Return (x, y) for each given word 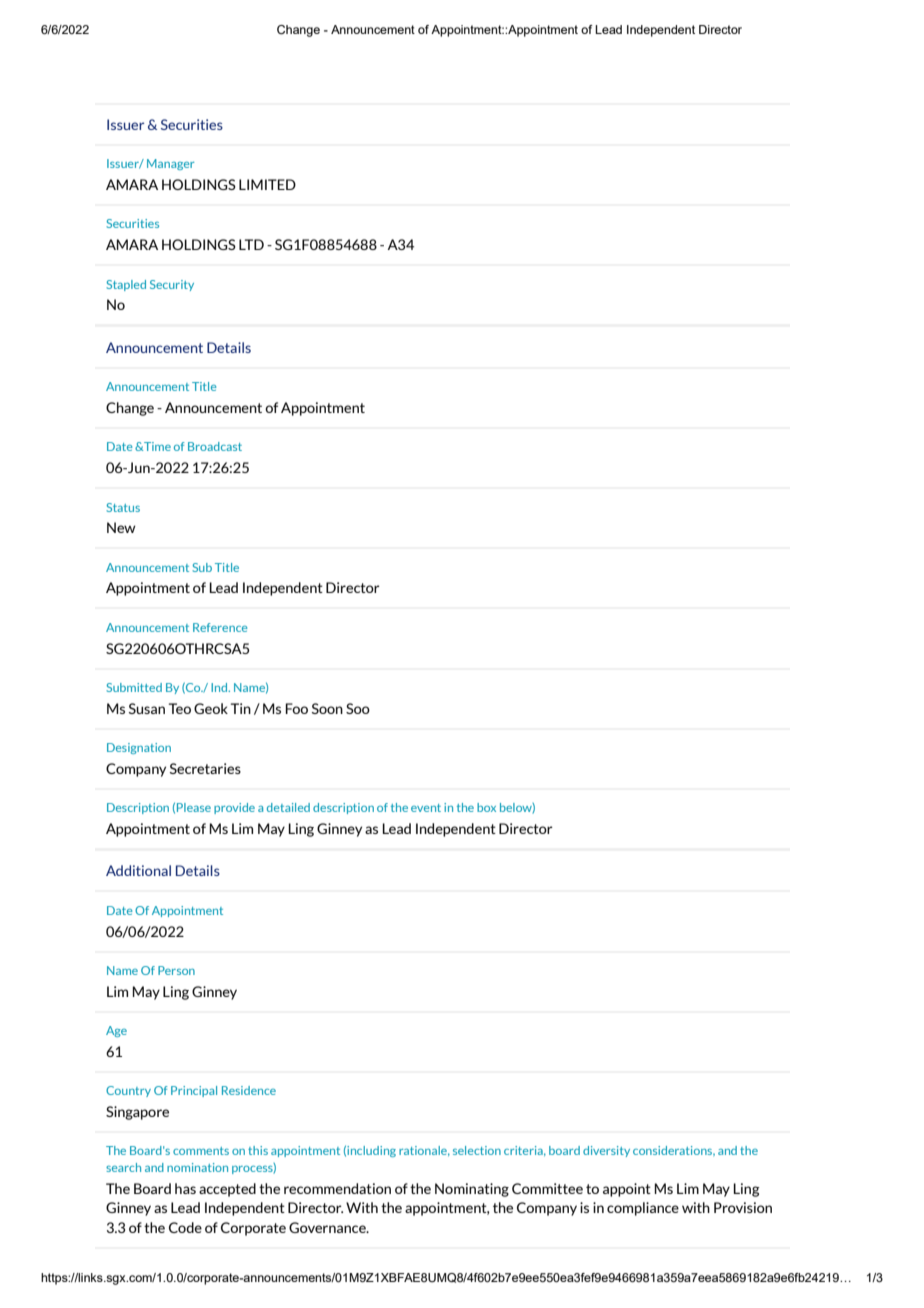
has (185, 1188)
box (486, 807)
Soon (327, 708)
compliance (643, 1209)
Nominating (472, 1190)
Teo (180, 708)
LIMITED (267, 184)
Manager (171, 164)
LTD (251, 244)
